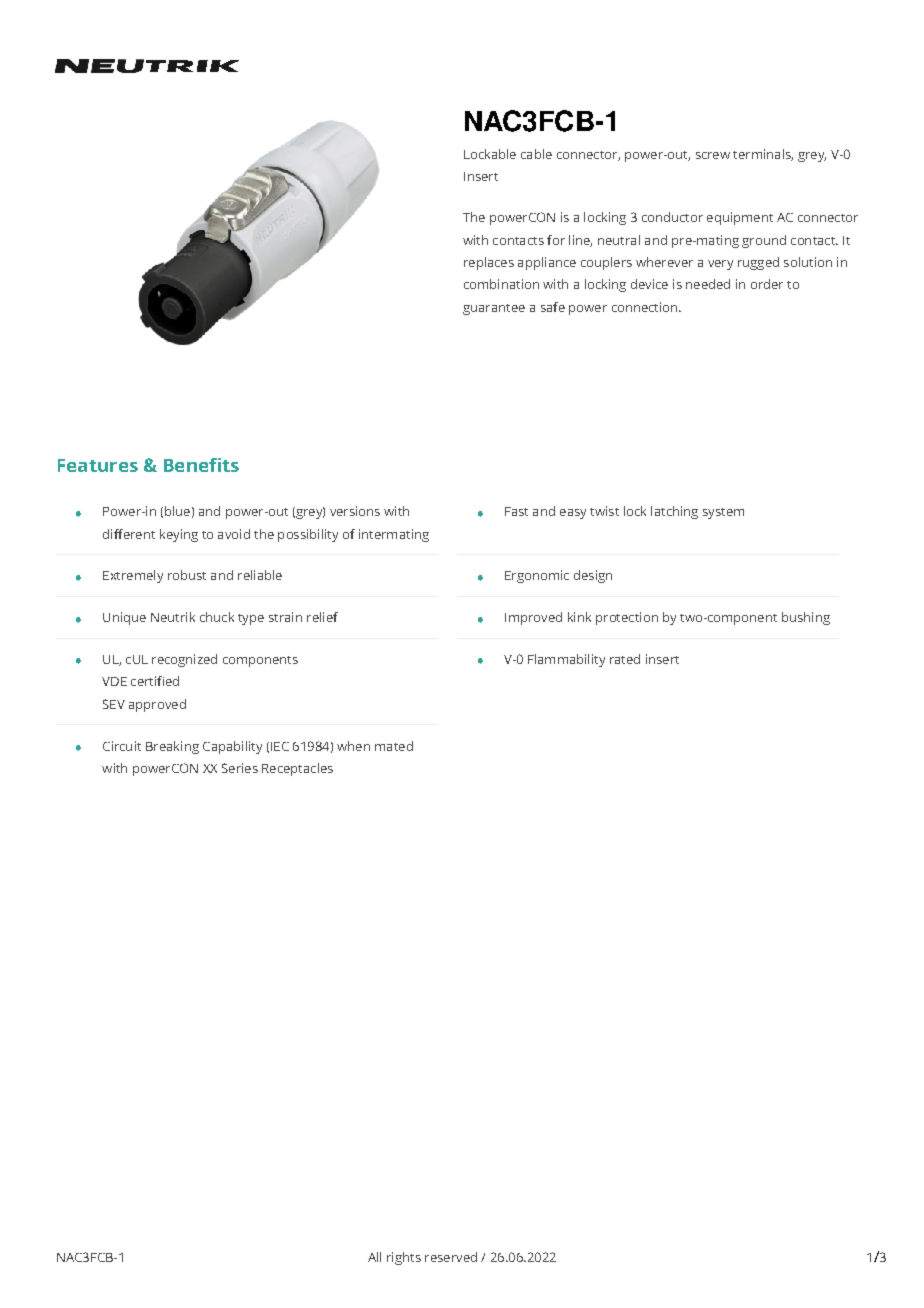 This page has width=924, height=1308. Describe the element at coordinates (516, 511) in the page. I see `Fast` at that location.
